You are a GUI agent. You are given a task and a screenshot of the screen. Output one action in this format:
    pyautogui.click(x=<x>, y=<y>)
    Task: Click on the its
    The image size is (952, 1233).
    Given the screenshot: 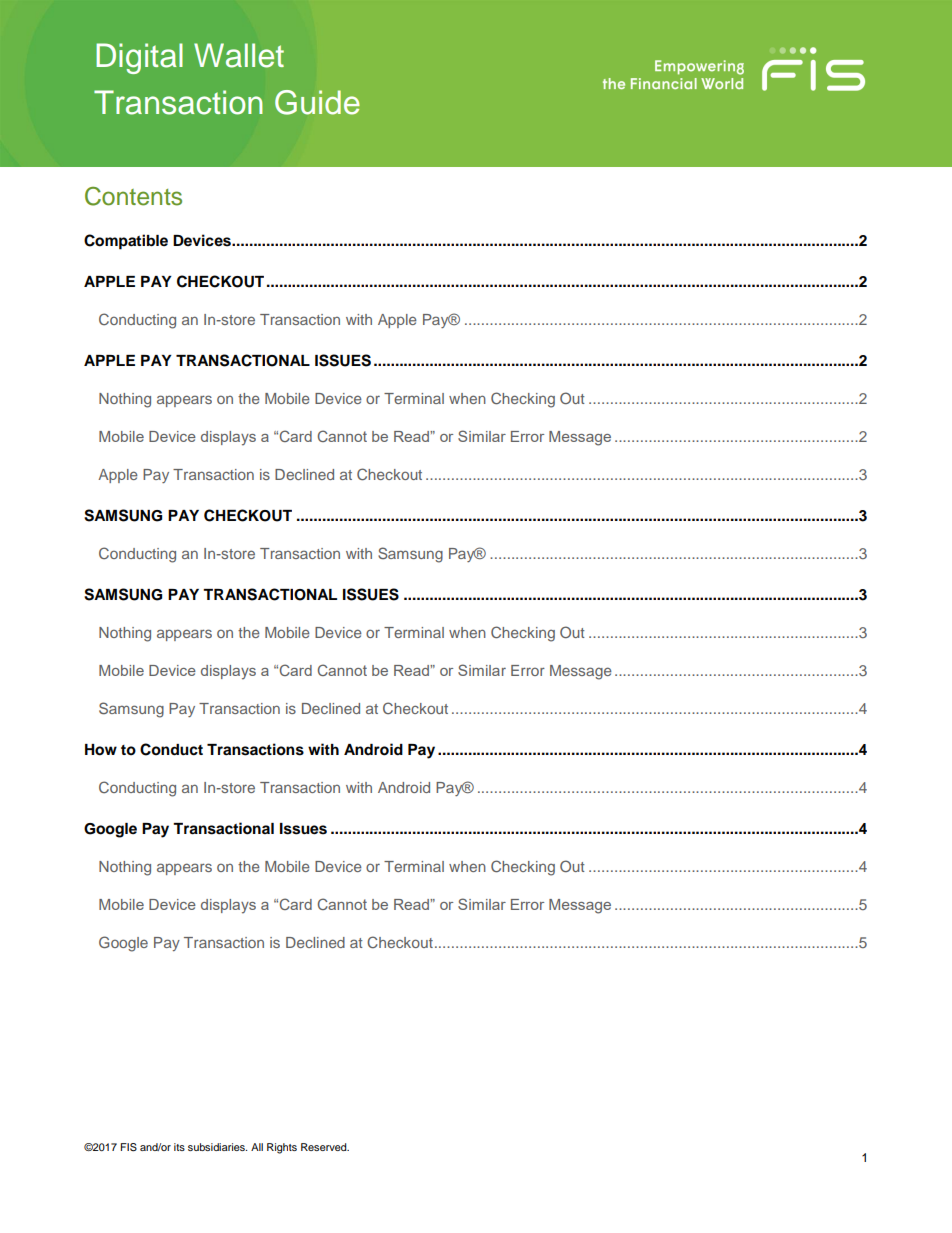 What is the action you would take?
    pyautogui.click(x=179, y=1147)
